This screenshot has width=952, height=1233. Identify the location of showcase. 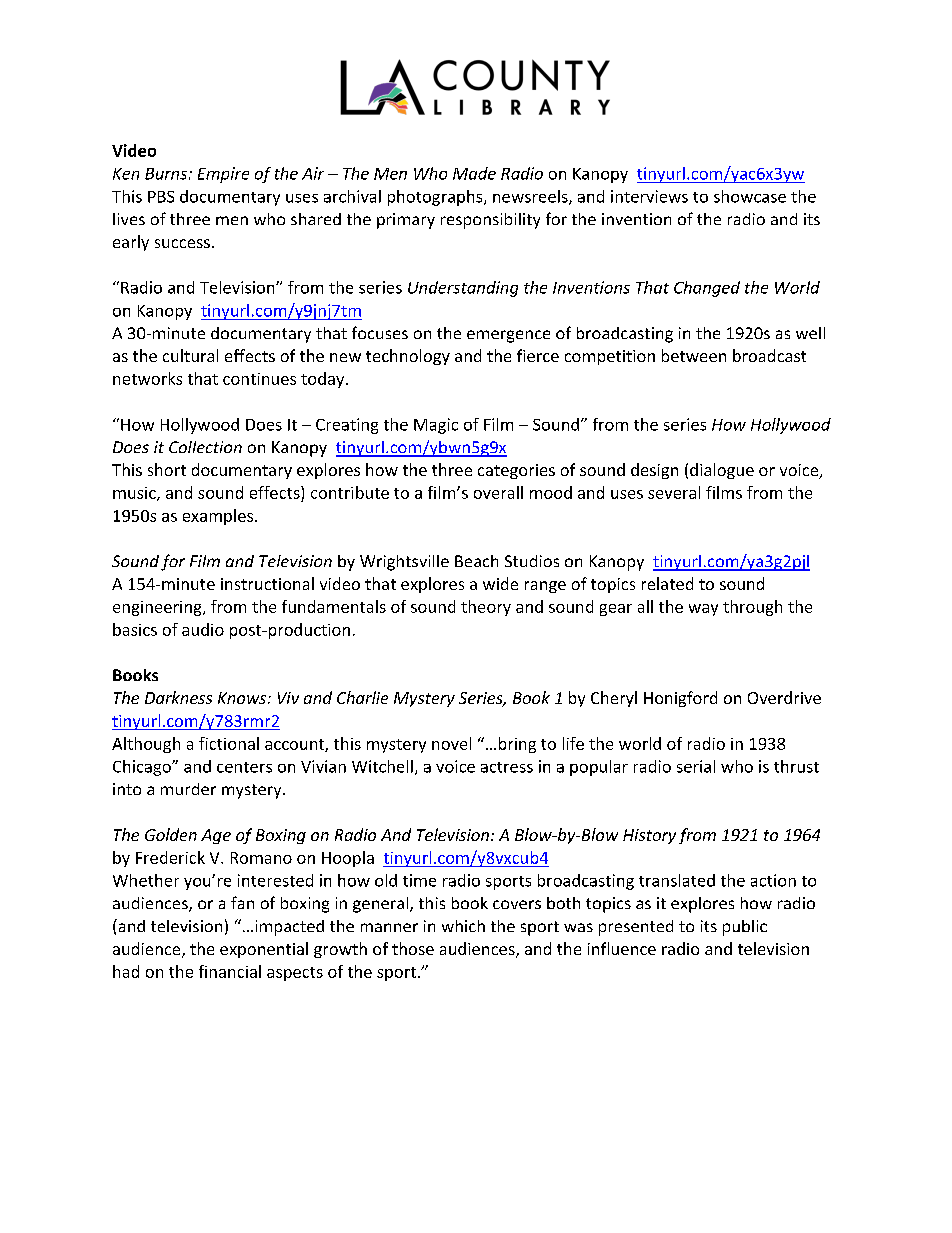
(750, 196).
